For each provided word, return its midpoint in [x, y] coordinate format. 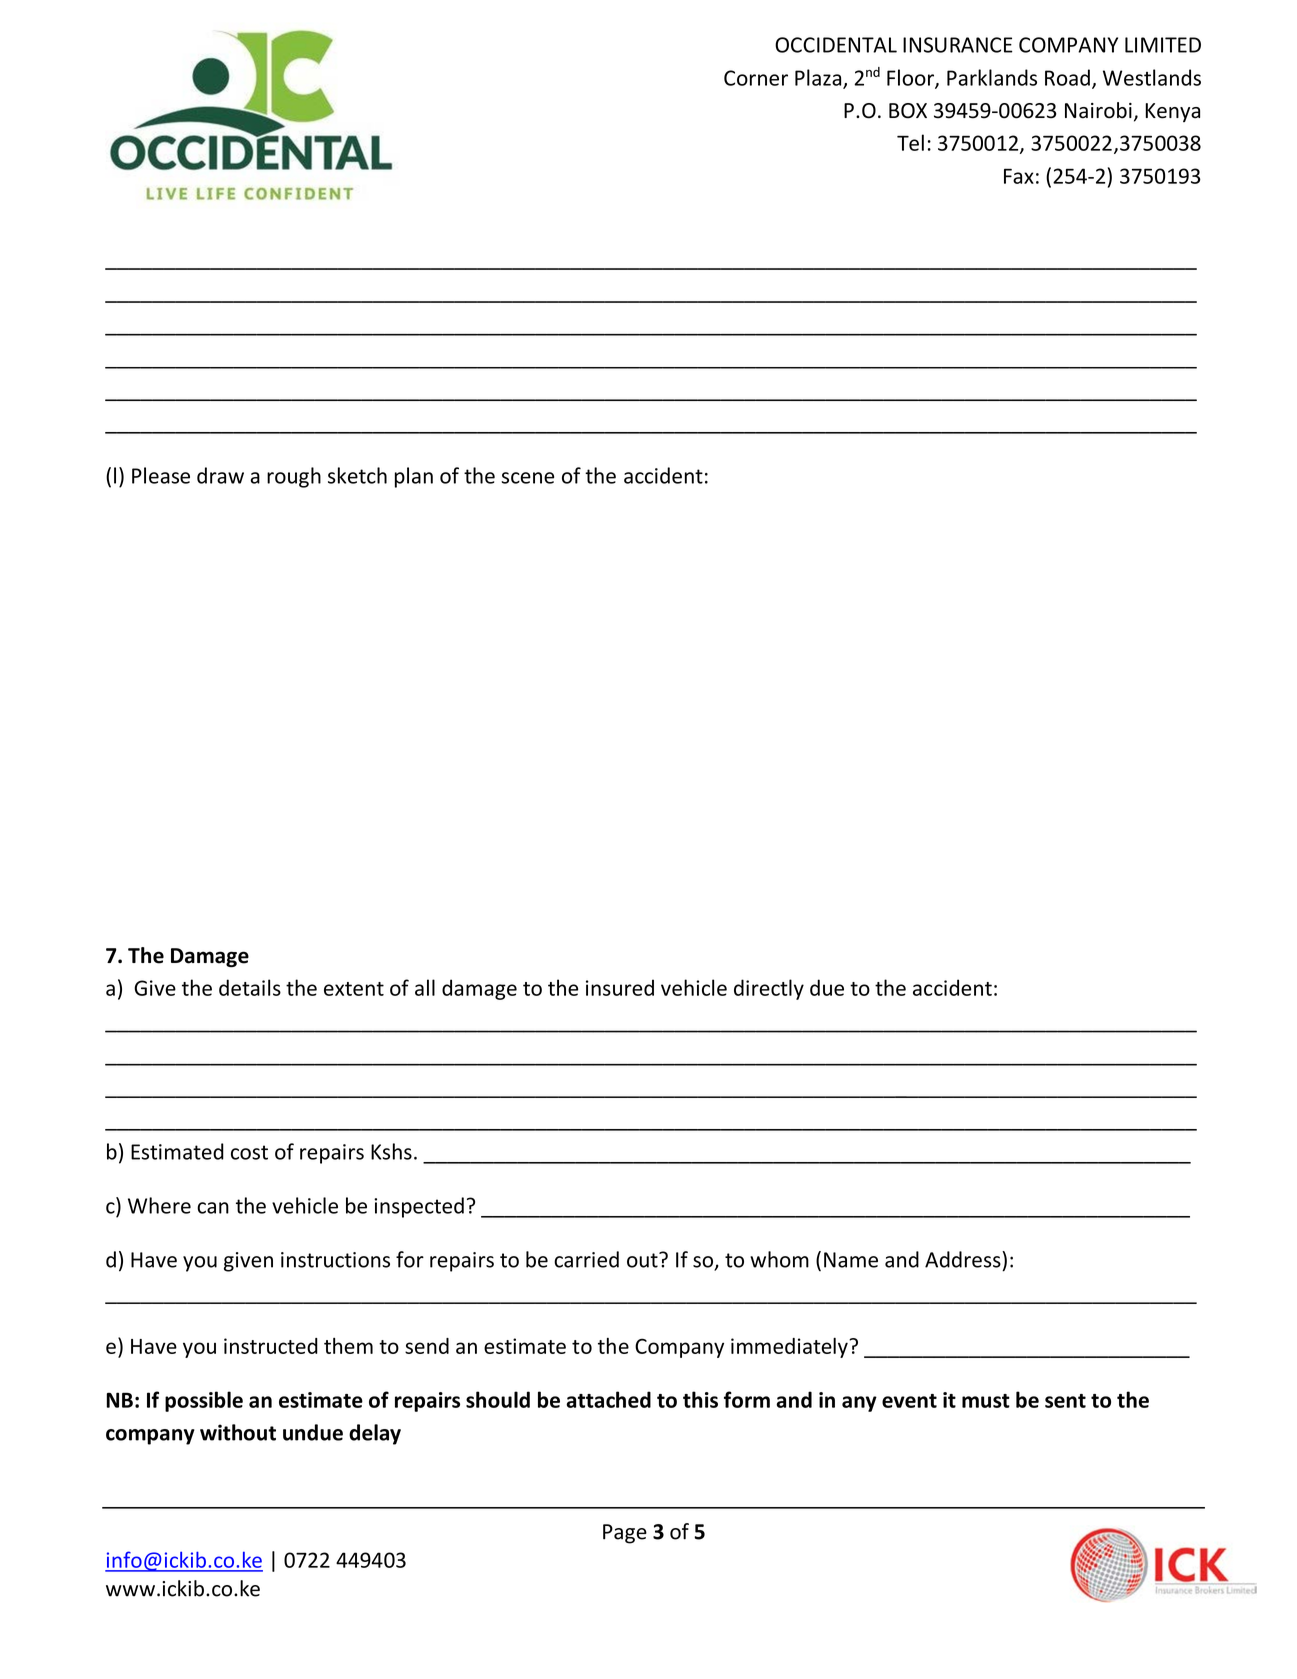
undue [313, 1432]
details [250, 987]
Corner [756, 78]
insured [620, 987]
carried [586, 1259]
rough [294, 477]
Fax [1019, 176]
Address [964, 1259]
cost [249, 1152]
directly [769, 989]
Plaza [819, 78]
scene [527, 478]
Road [1067, 77]
